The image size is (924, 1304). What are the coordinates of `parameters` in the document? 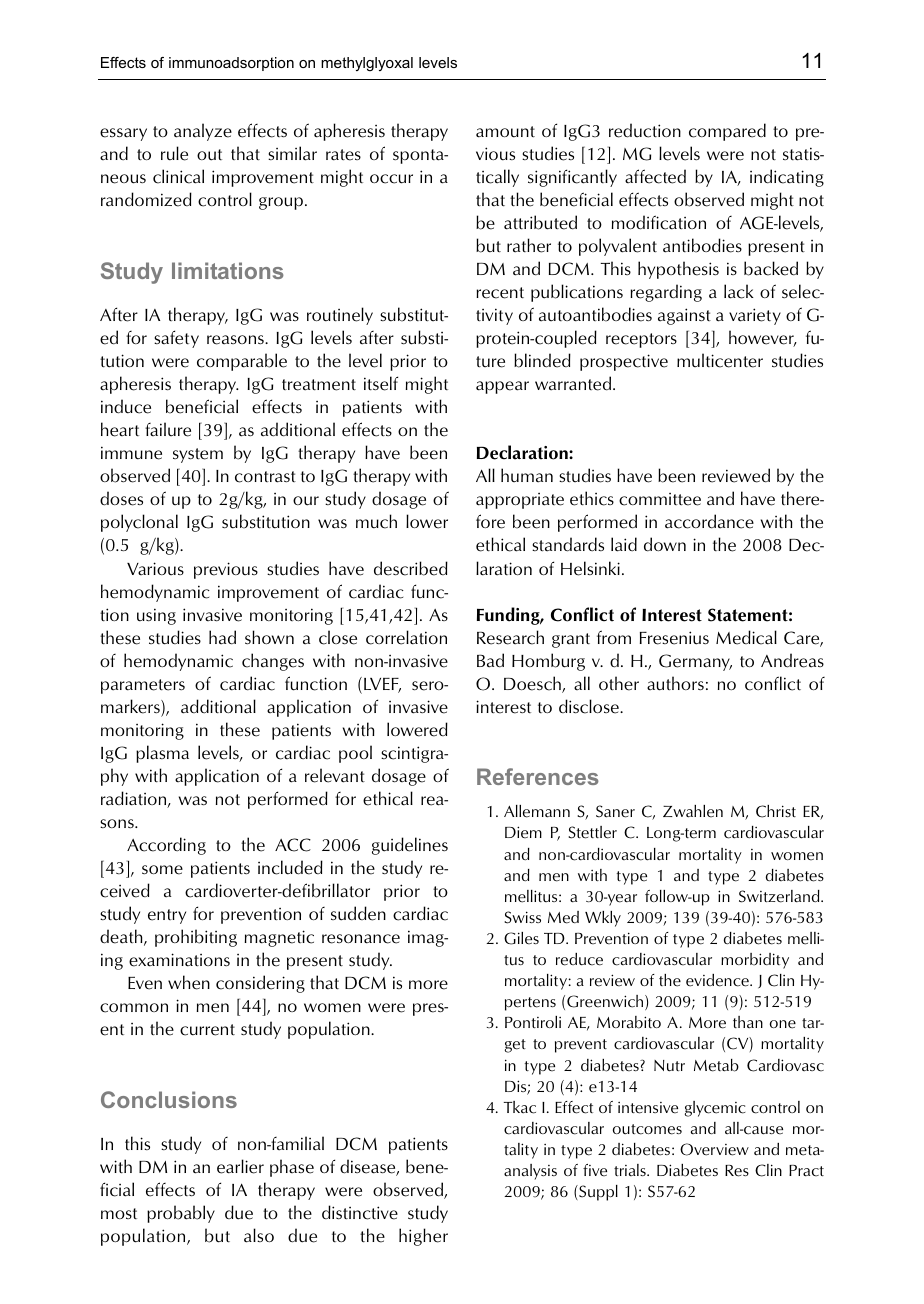 It's located at (143, 686).
